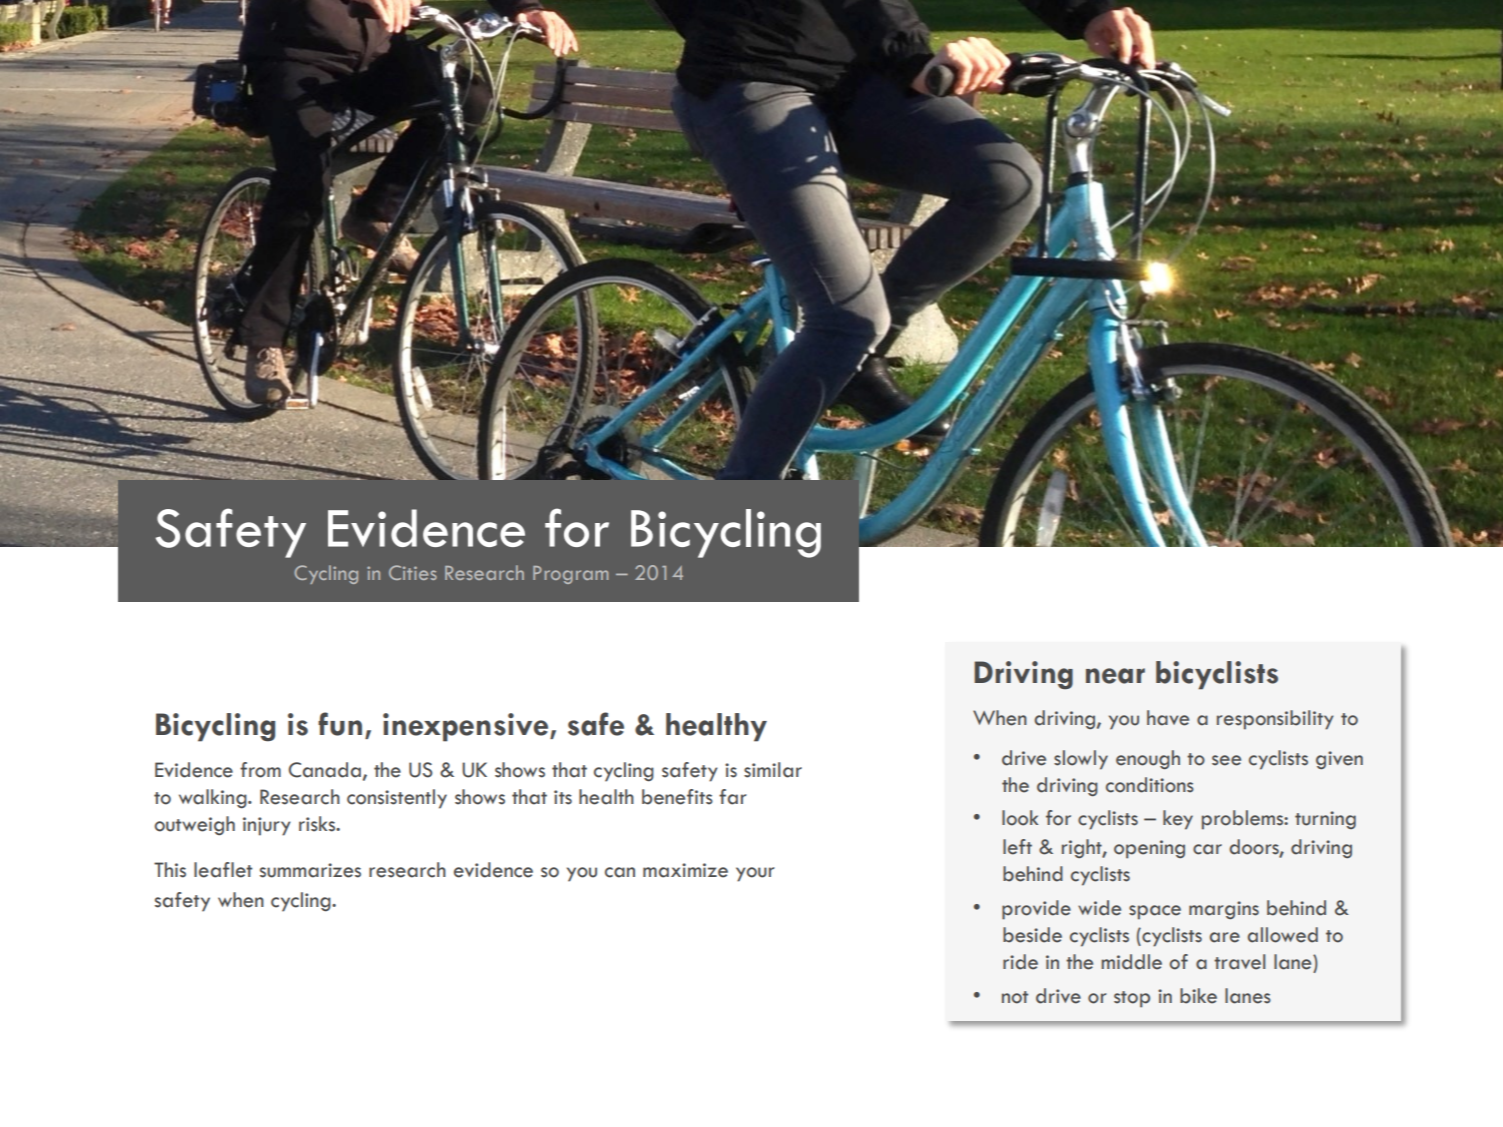 This document has width=1503, height=1127. What do you see at coordinates (1115, 676) in the document?
I see `near` at bounding box center [1115, 676].
